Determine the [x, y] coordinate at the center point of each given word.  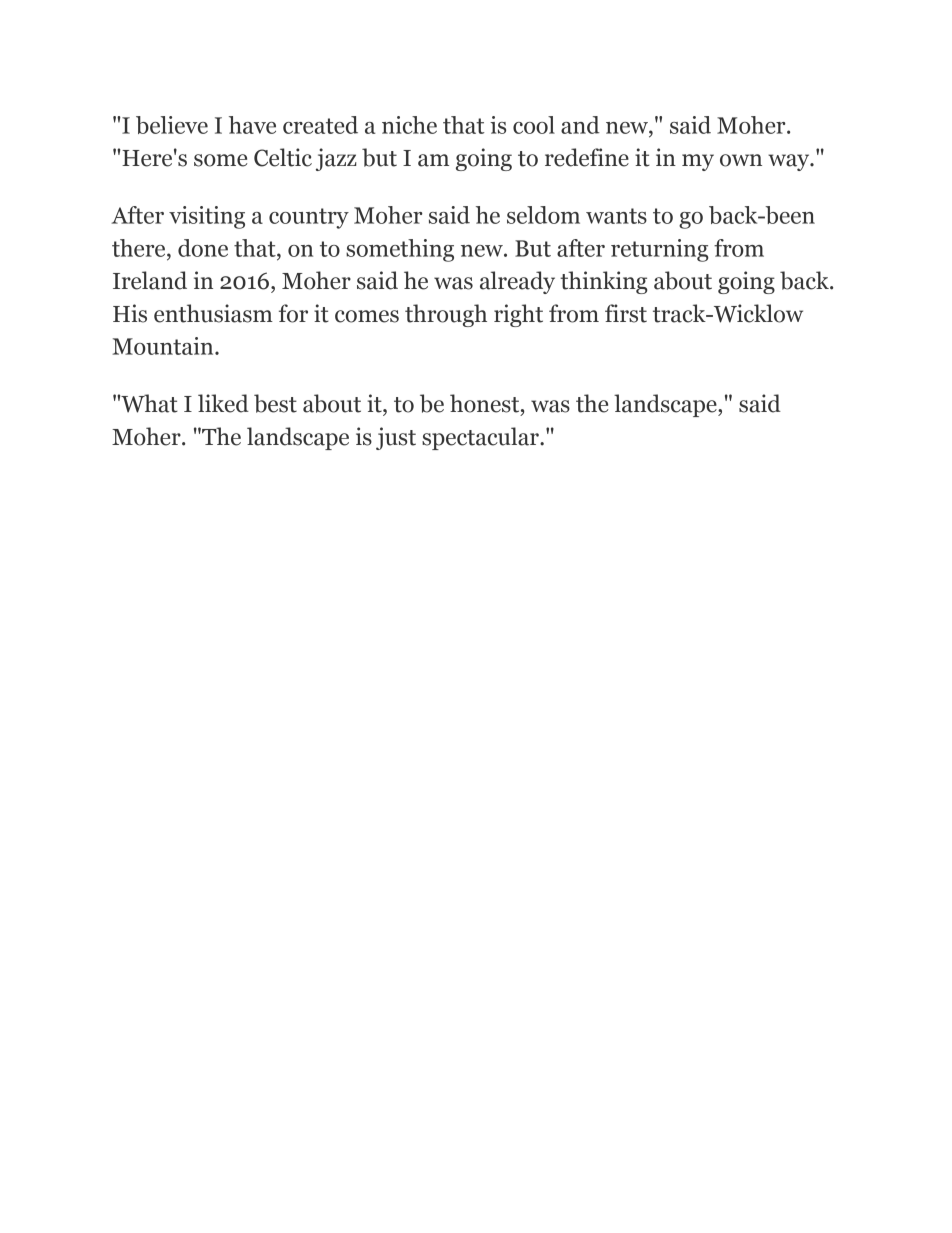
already [517, 282]
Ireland [150, 280]
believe [172, 125]
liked [223, 403]
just [396, 438]
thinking [604, 282]
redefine [587, 157]
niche [409, 125]
